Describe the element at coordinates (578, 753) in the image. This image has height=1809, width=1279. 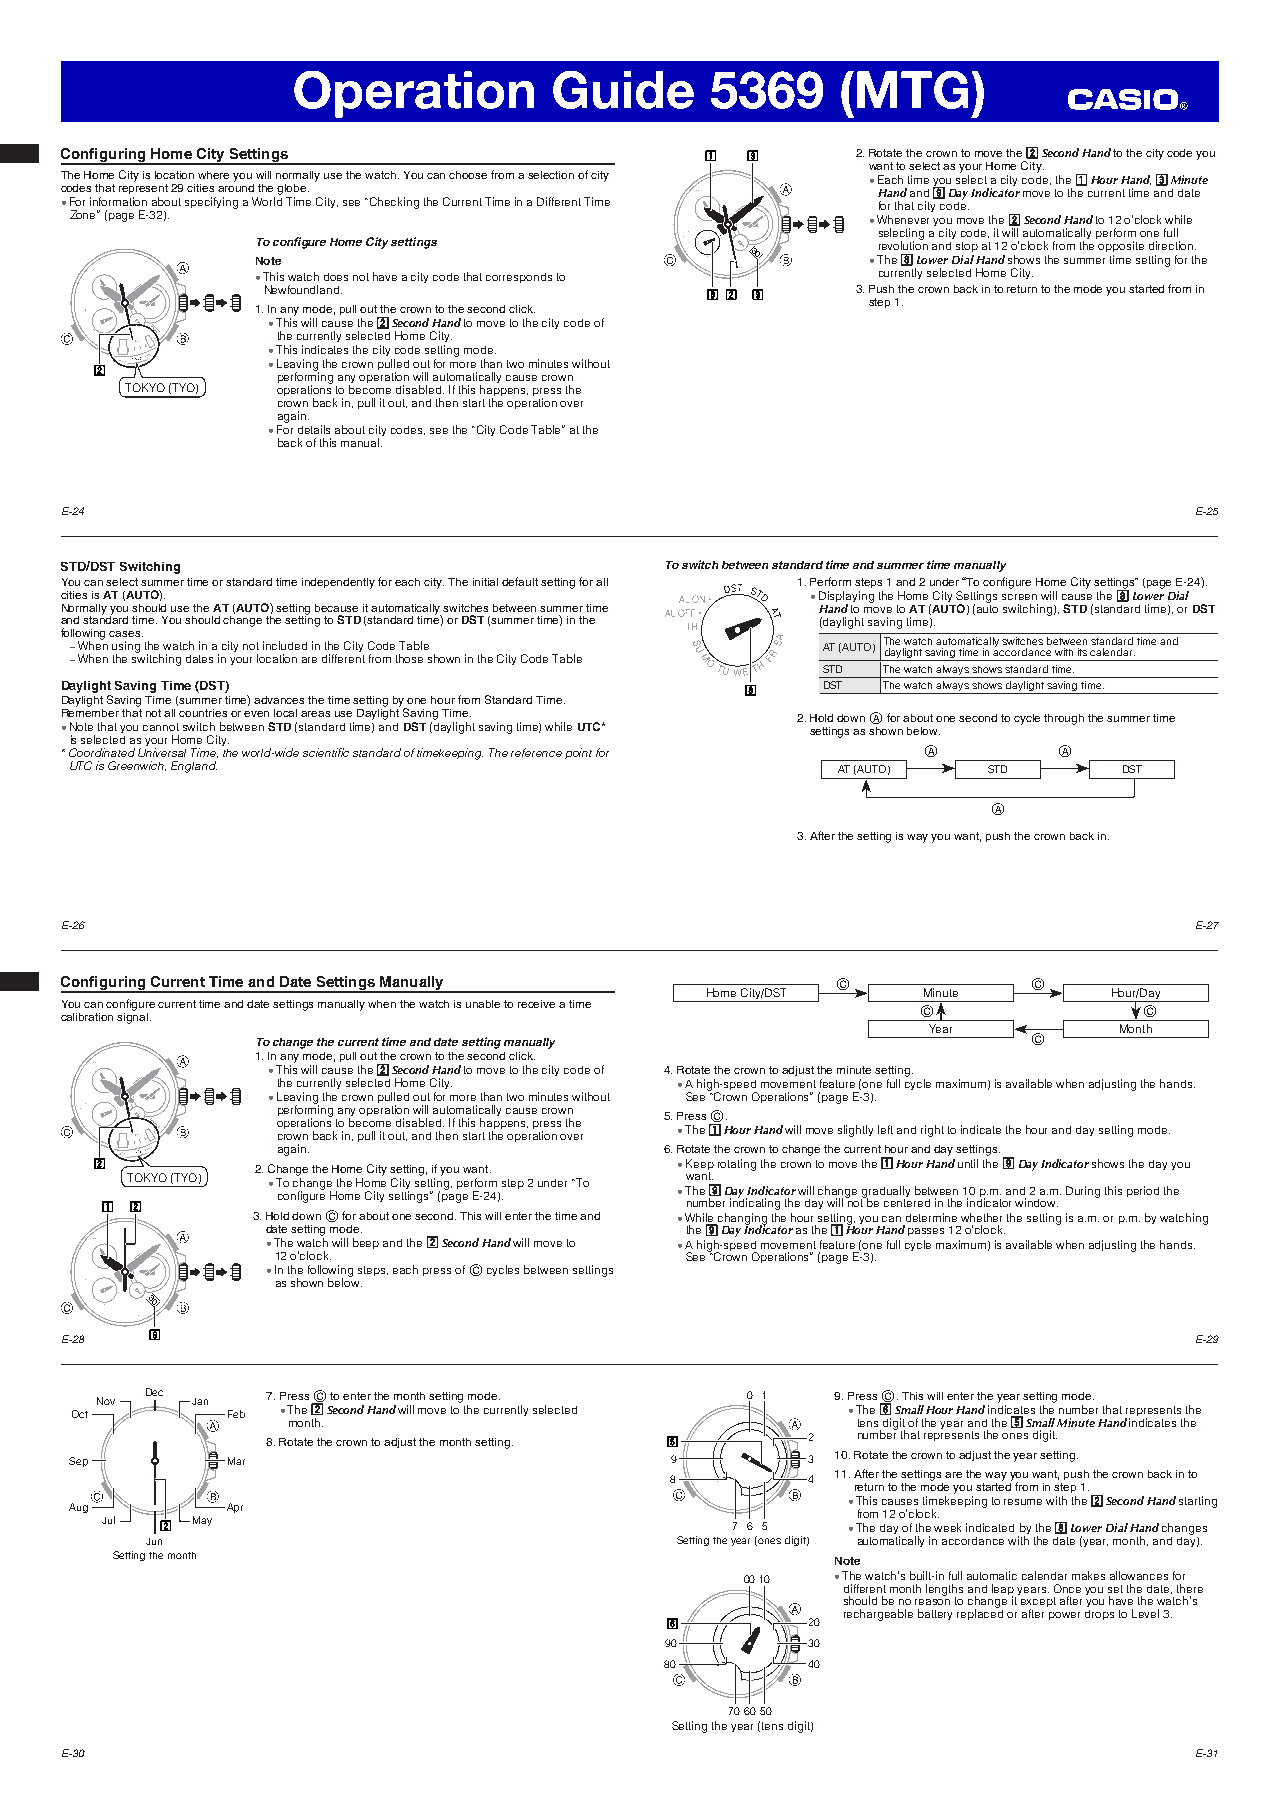
I see `point` at that location.
